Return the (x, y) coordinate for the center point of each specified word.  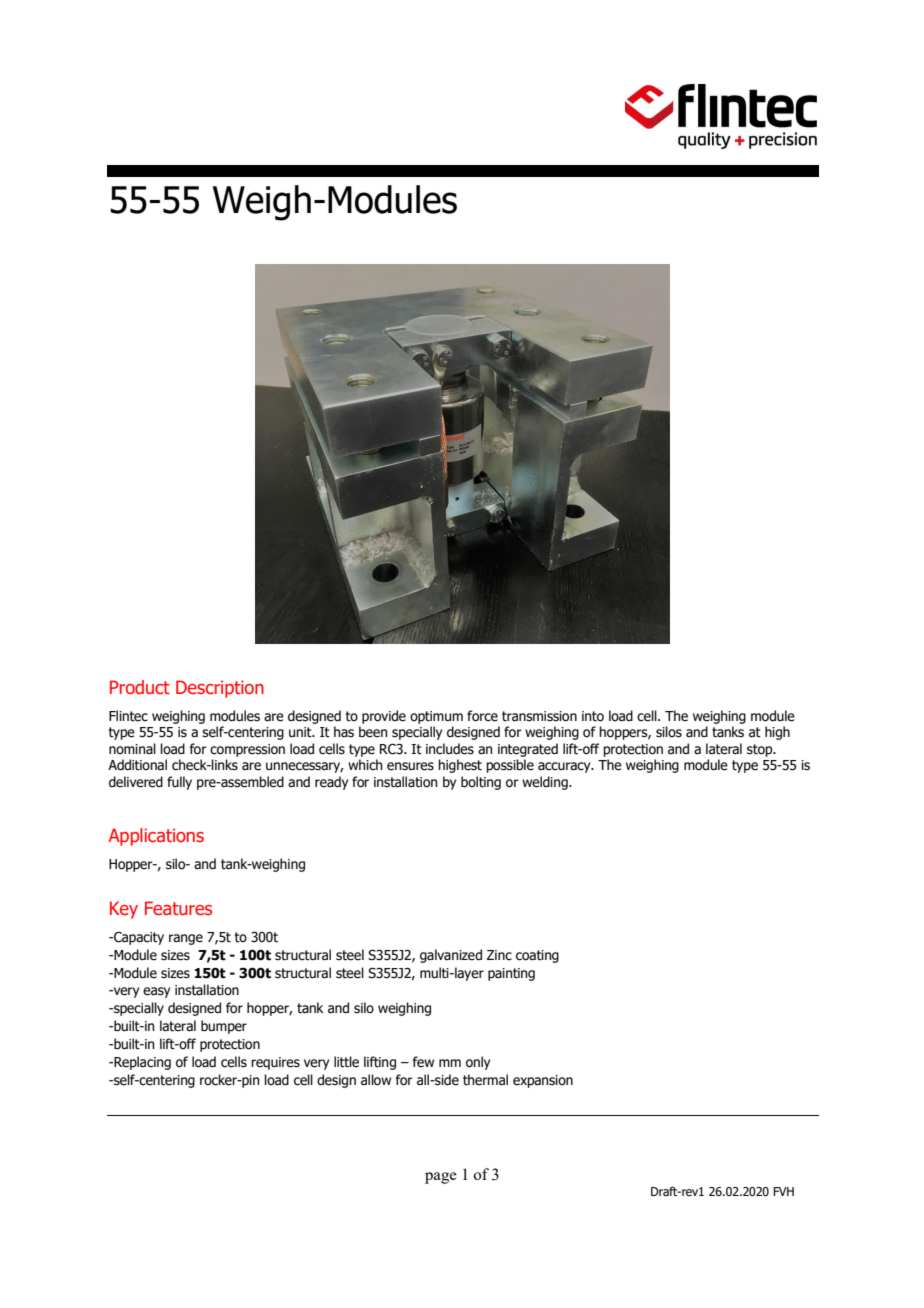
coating (537, 956)
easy (156, 992)
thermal (485, 1080)
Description (220, 689)
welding (546, 783)
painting (511, 974)
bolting (481, 783)
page (441, 1178)
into (593, 716)
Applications (156, 837)
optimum (436, 717)
